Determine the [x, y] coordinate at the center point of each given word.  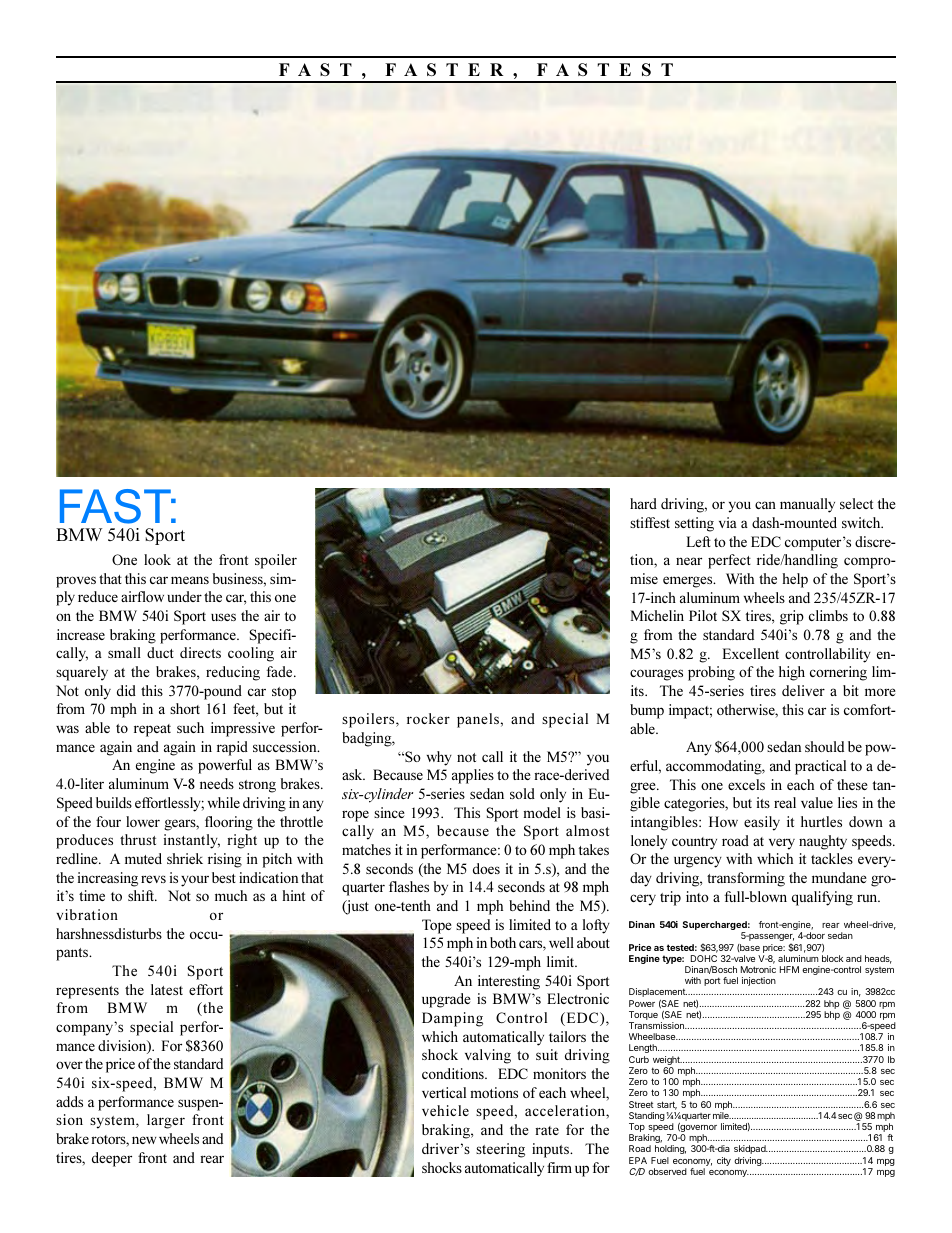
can [765, 505]
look [157, 559]
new [144, 1140]
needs [217, 783]
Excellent [751, 653]
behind [529, 905]
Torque [643, 1017]
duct [160, 652]
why [439, 758]
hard [643, 503]
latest [167, 989]
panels [478, 720]
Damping [452, 1019]
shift [142, 895]
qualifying [822, 898]
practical [820, 767]
